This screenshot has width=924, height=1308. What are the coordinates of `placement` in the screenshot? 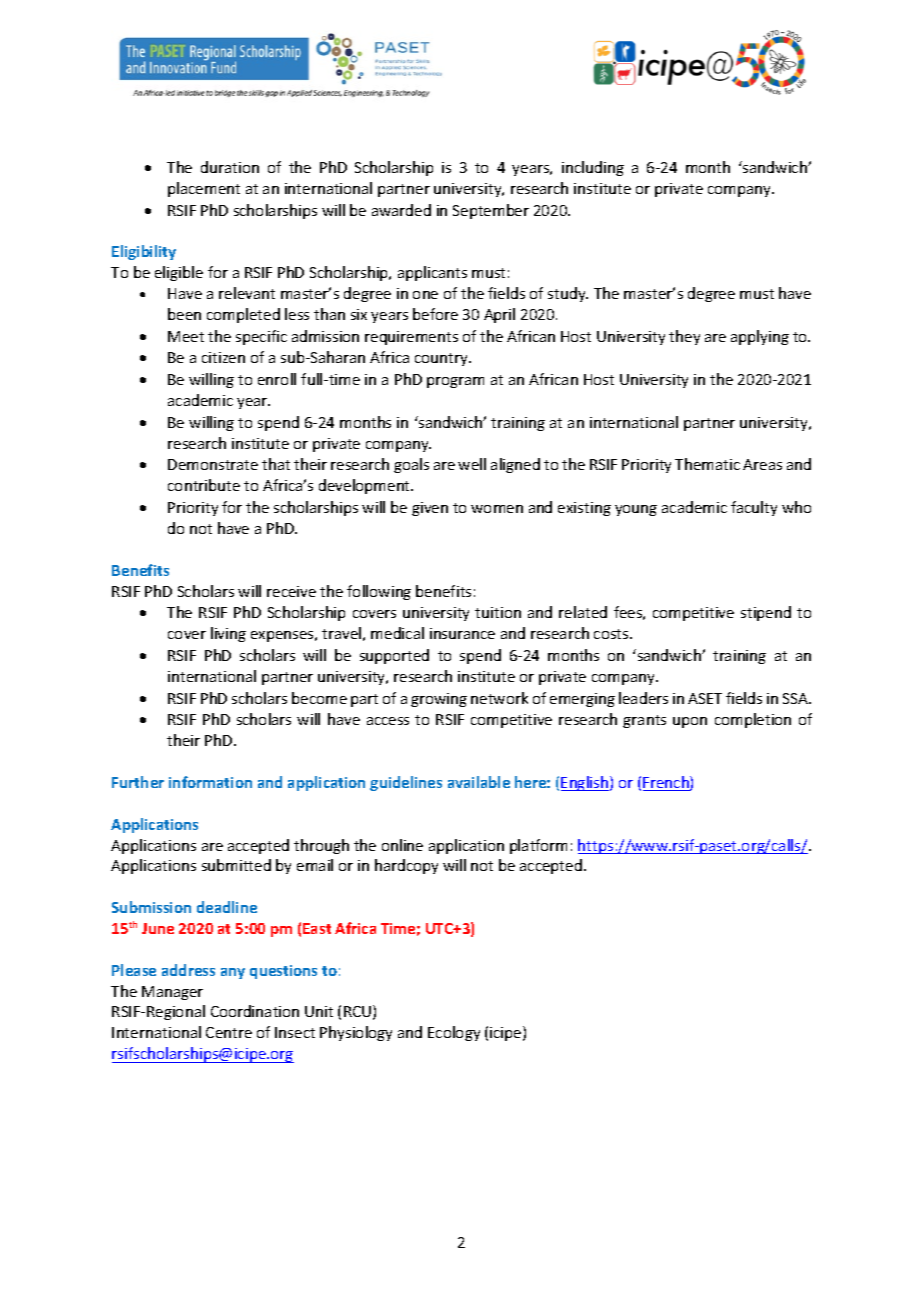 It's located at (204, 189).
